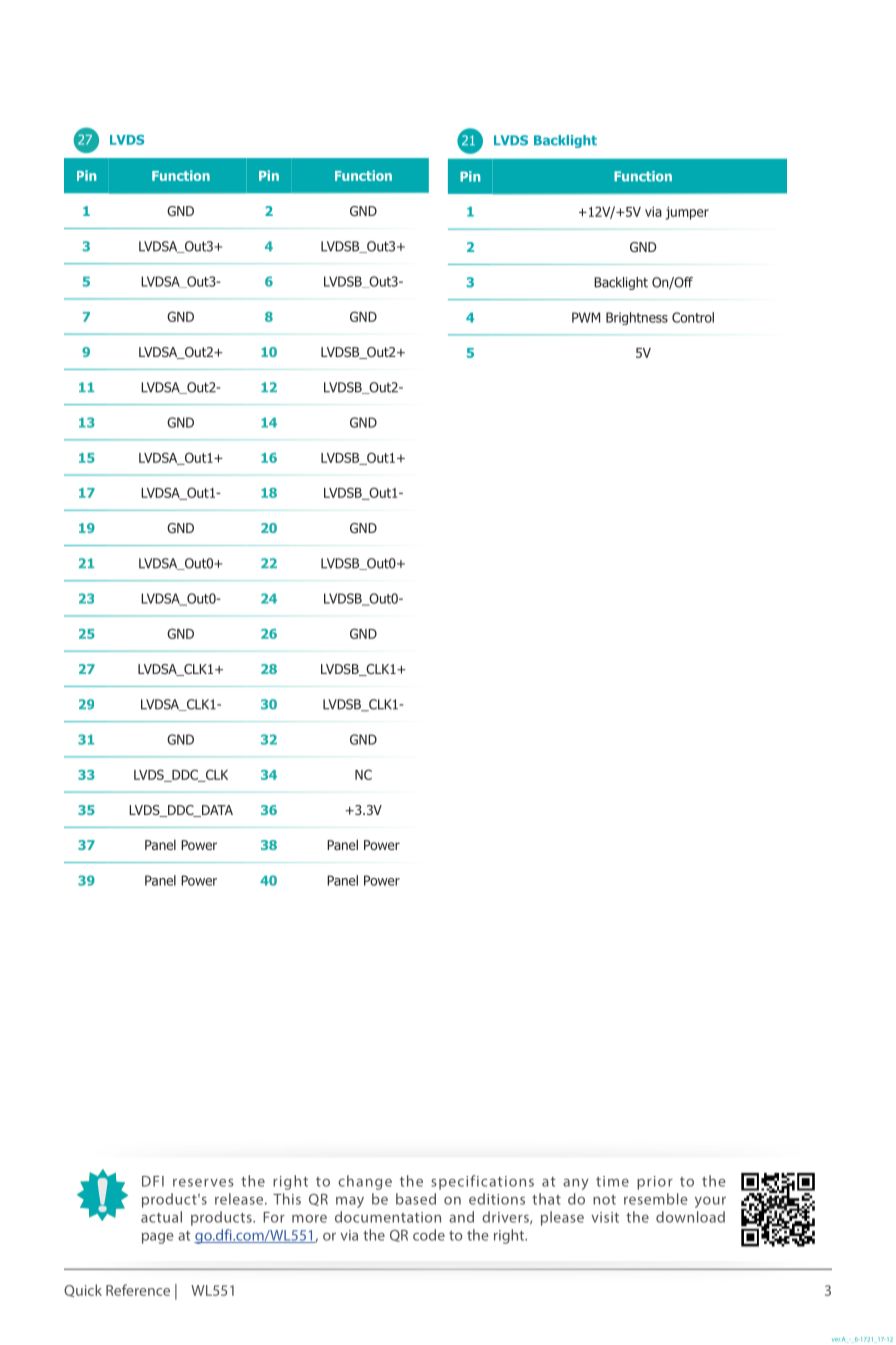  I want to click on jumper, so click(687, 213).
